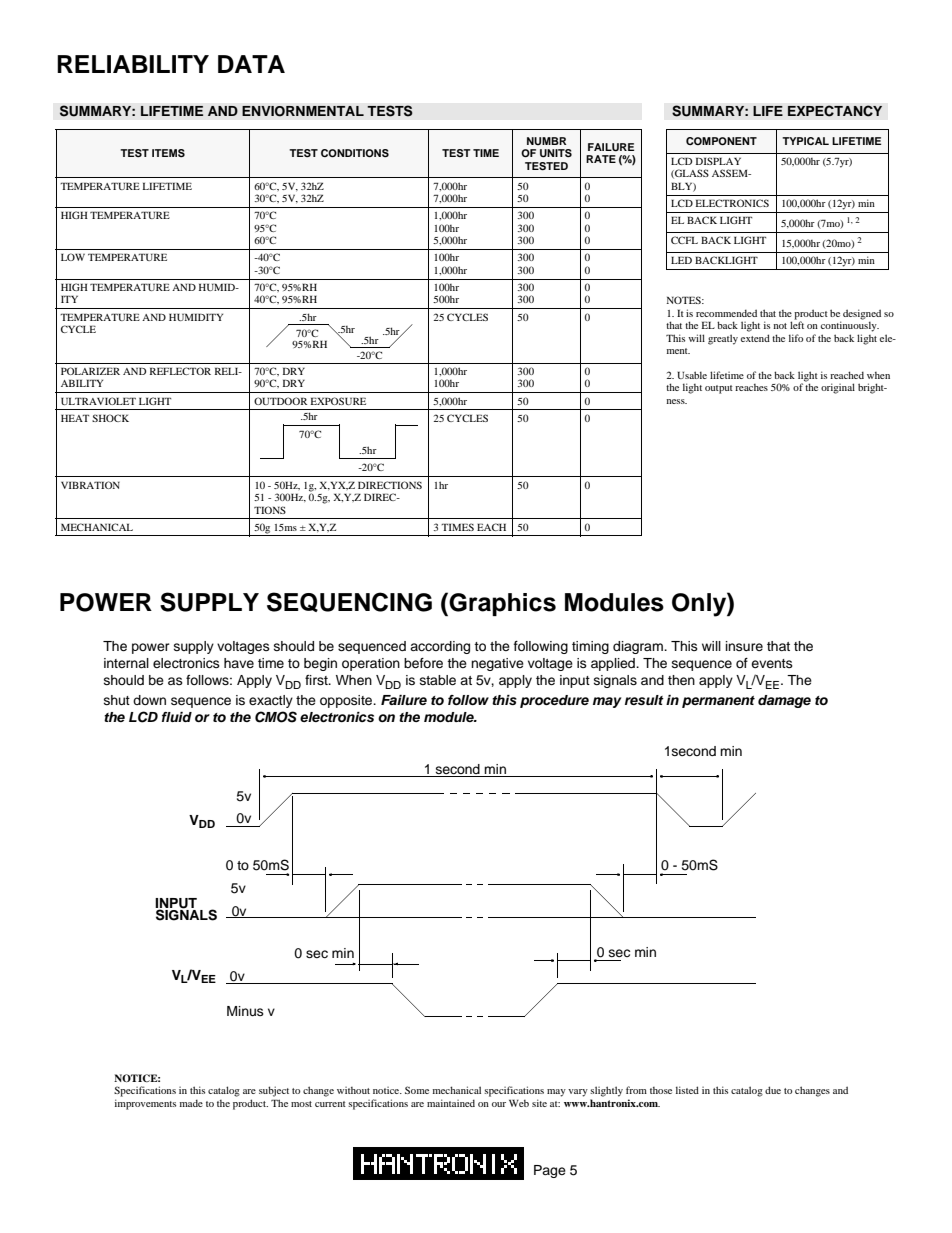 Image resolution: width=952 pixels, height=1233 pixels. Describe the element at coordinates (191, 1103) in the page. I see `made` at that location.
